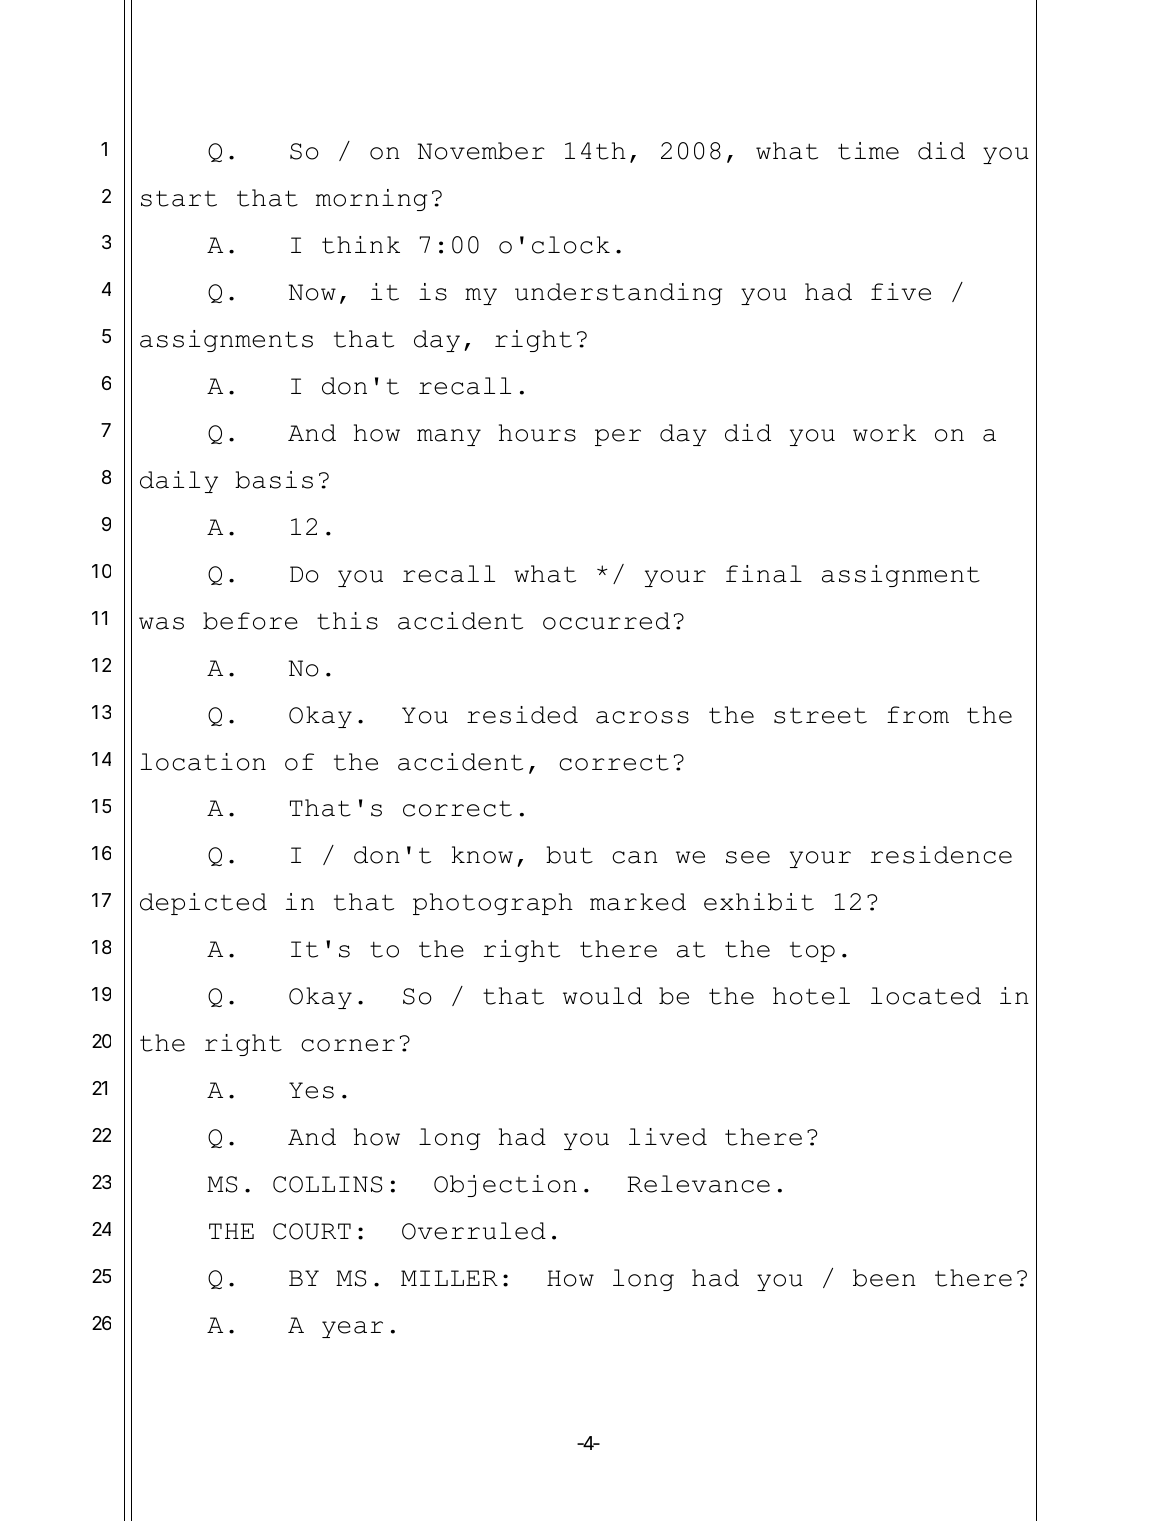 The height and width of the screenshot is (1521, 1175). What do you see at coordinates (203, 762) in the screenshot?
I see `location` at bounding box center [203, 762].
